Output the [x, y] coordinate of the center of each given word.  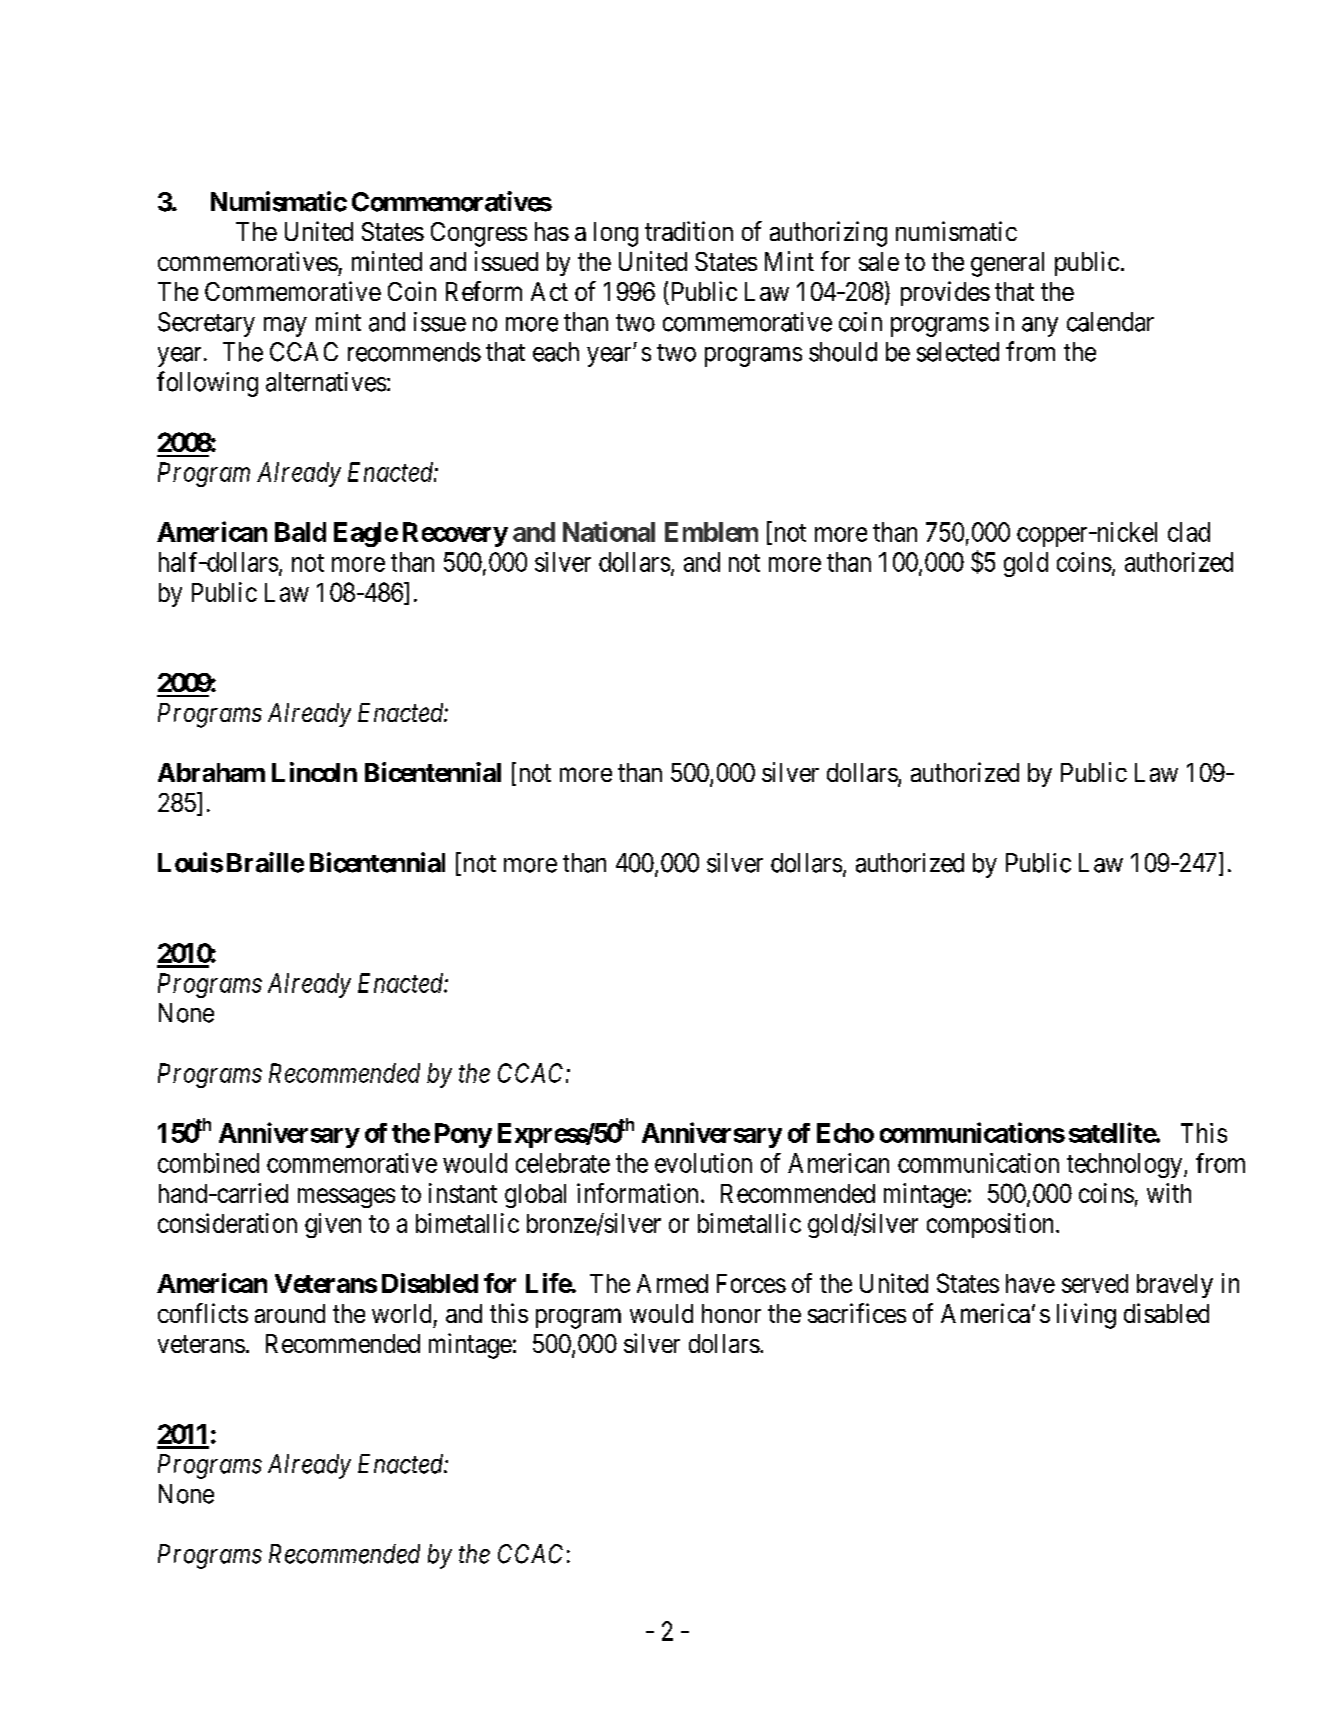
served [1095, 1283]
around [290, 1313]
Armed [672, 1283]
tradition [689, 231]
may [285, 327]
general [1007, 264]
